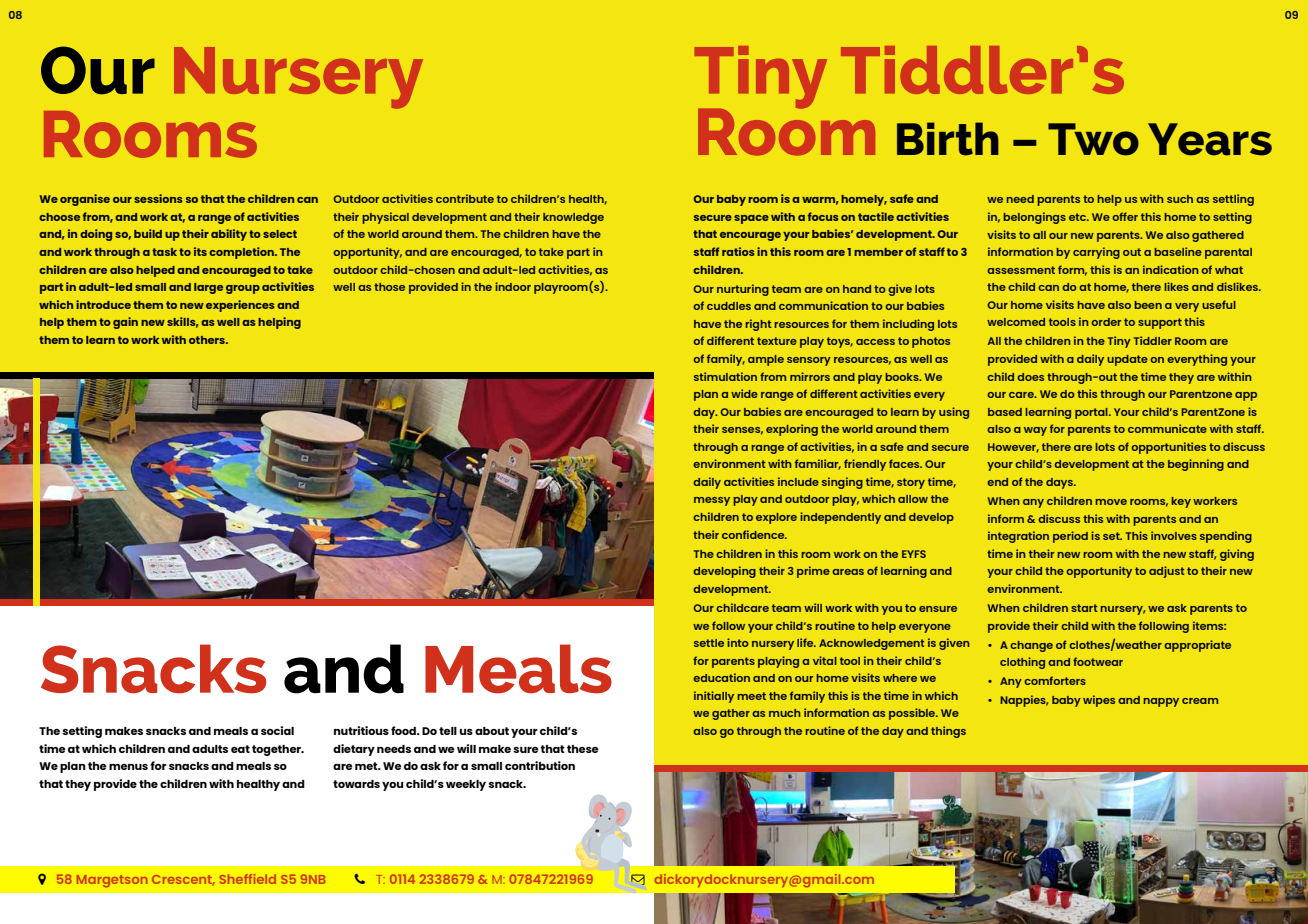 Image resolution: width=1308 pixels, height=924 pixels. What do you see at coordinates (248, 879) in the page?
I see `Sheffield` at bounding box center [248, 879].
